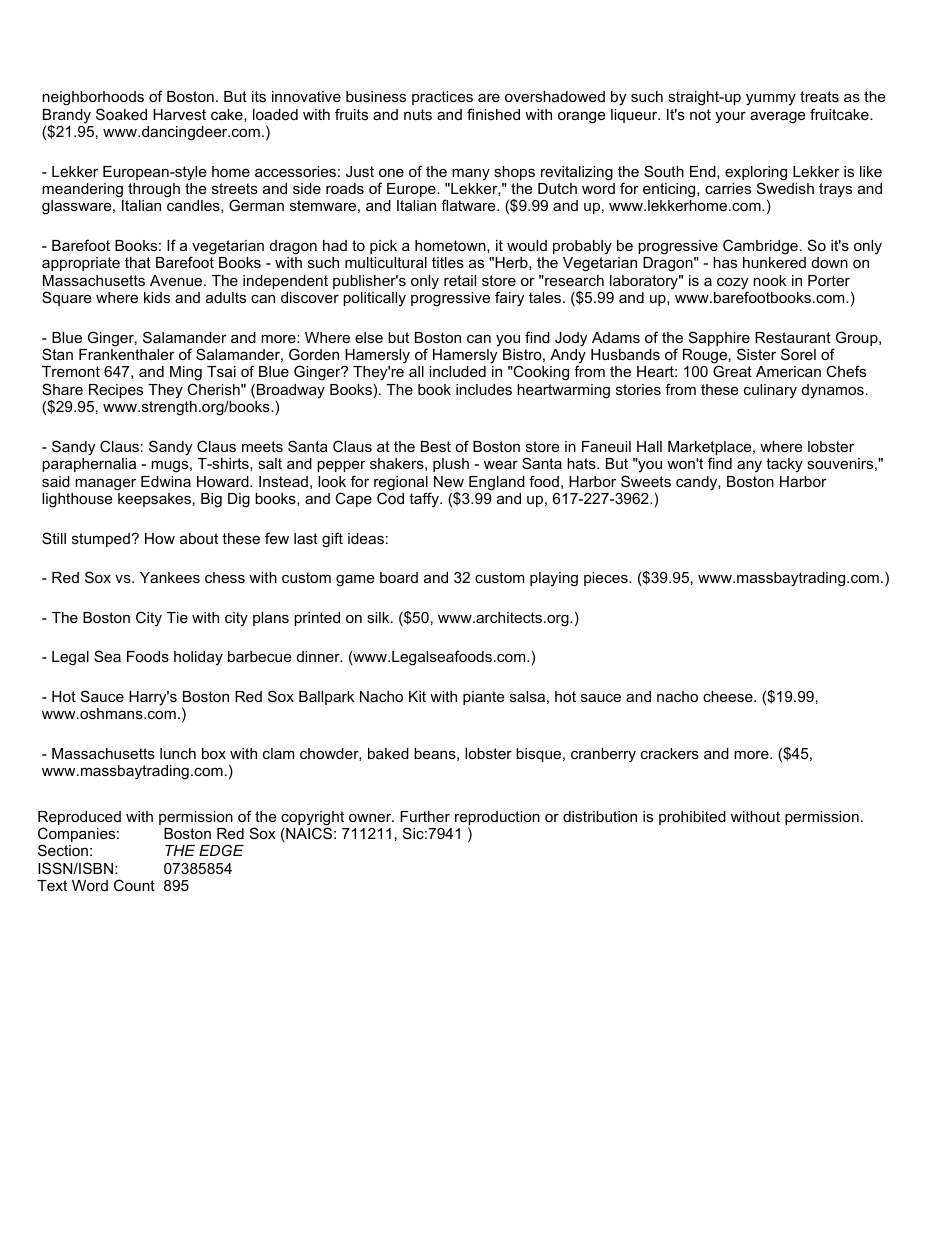 This screenshot has height=1233, width=952. I want to click on finished, so click(493, 114).
